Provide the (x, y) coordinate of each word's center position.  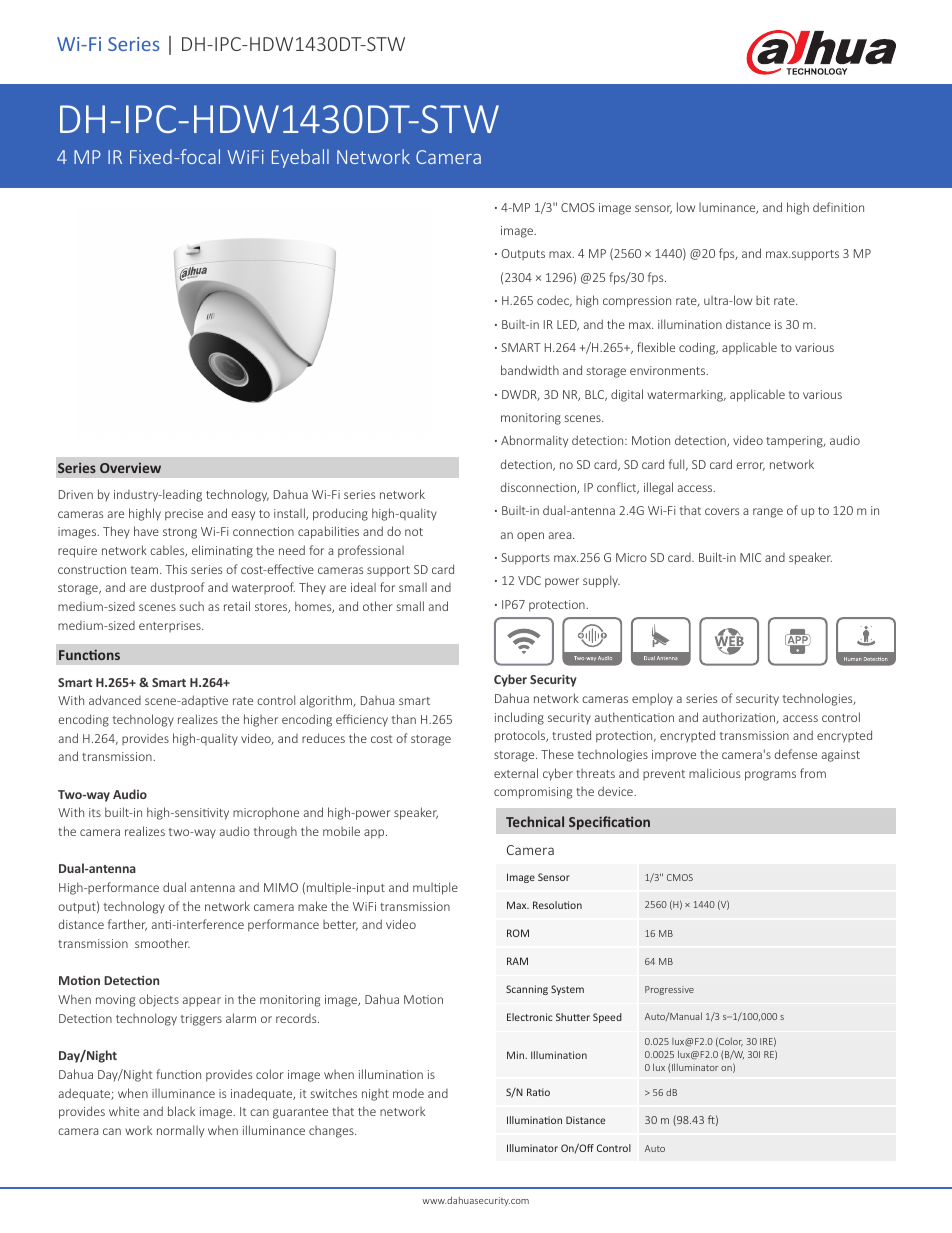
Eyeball (300, 158)
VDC (529, 580)
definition (838, 207)
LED (568, 325)
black (181, 1111)
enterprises (171, 626)
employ (652, 699)
